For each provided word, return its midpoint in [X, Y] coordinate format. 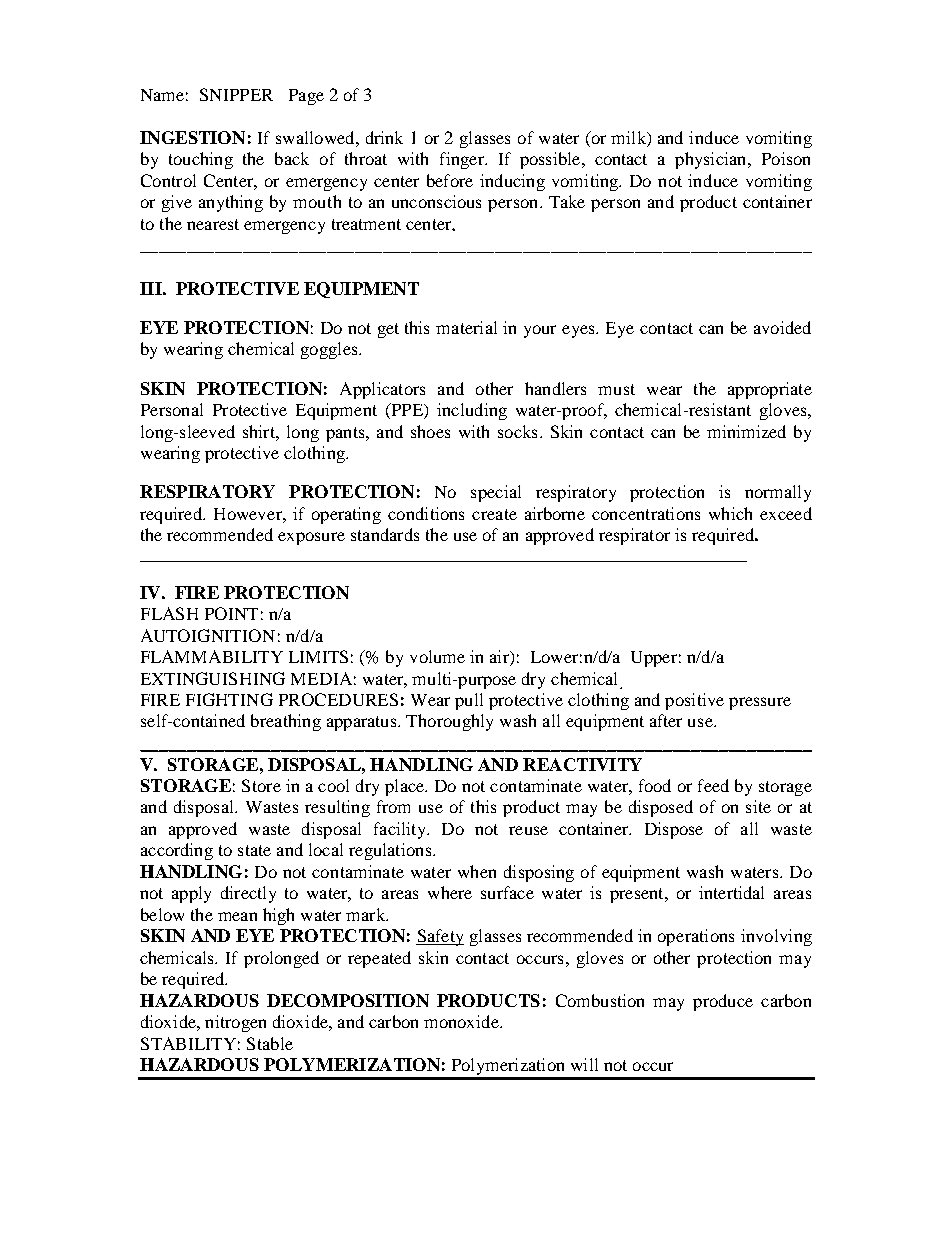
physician [712, 160]
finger [463, 160]
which [730, 513]
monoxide [462, 1021]
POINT [231, 613]
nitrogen [235, 1023]
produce [723, 1002]
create [494, 514]
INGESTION [192, 137]
